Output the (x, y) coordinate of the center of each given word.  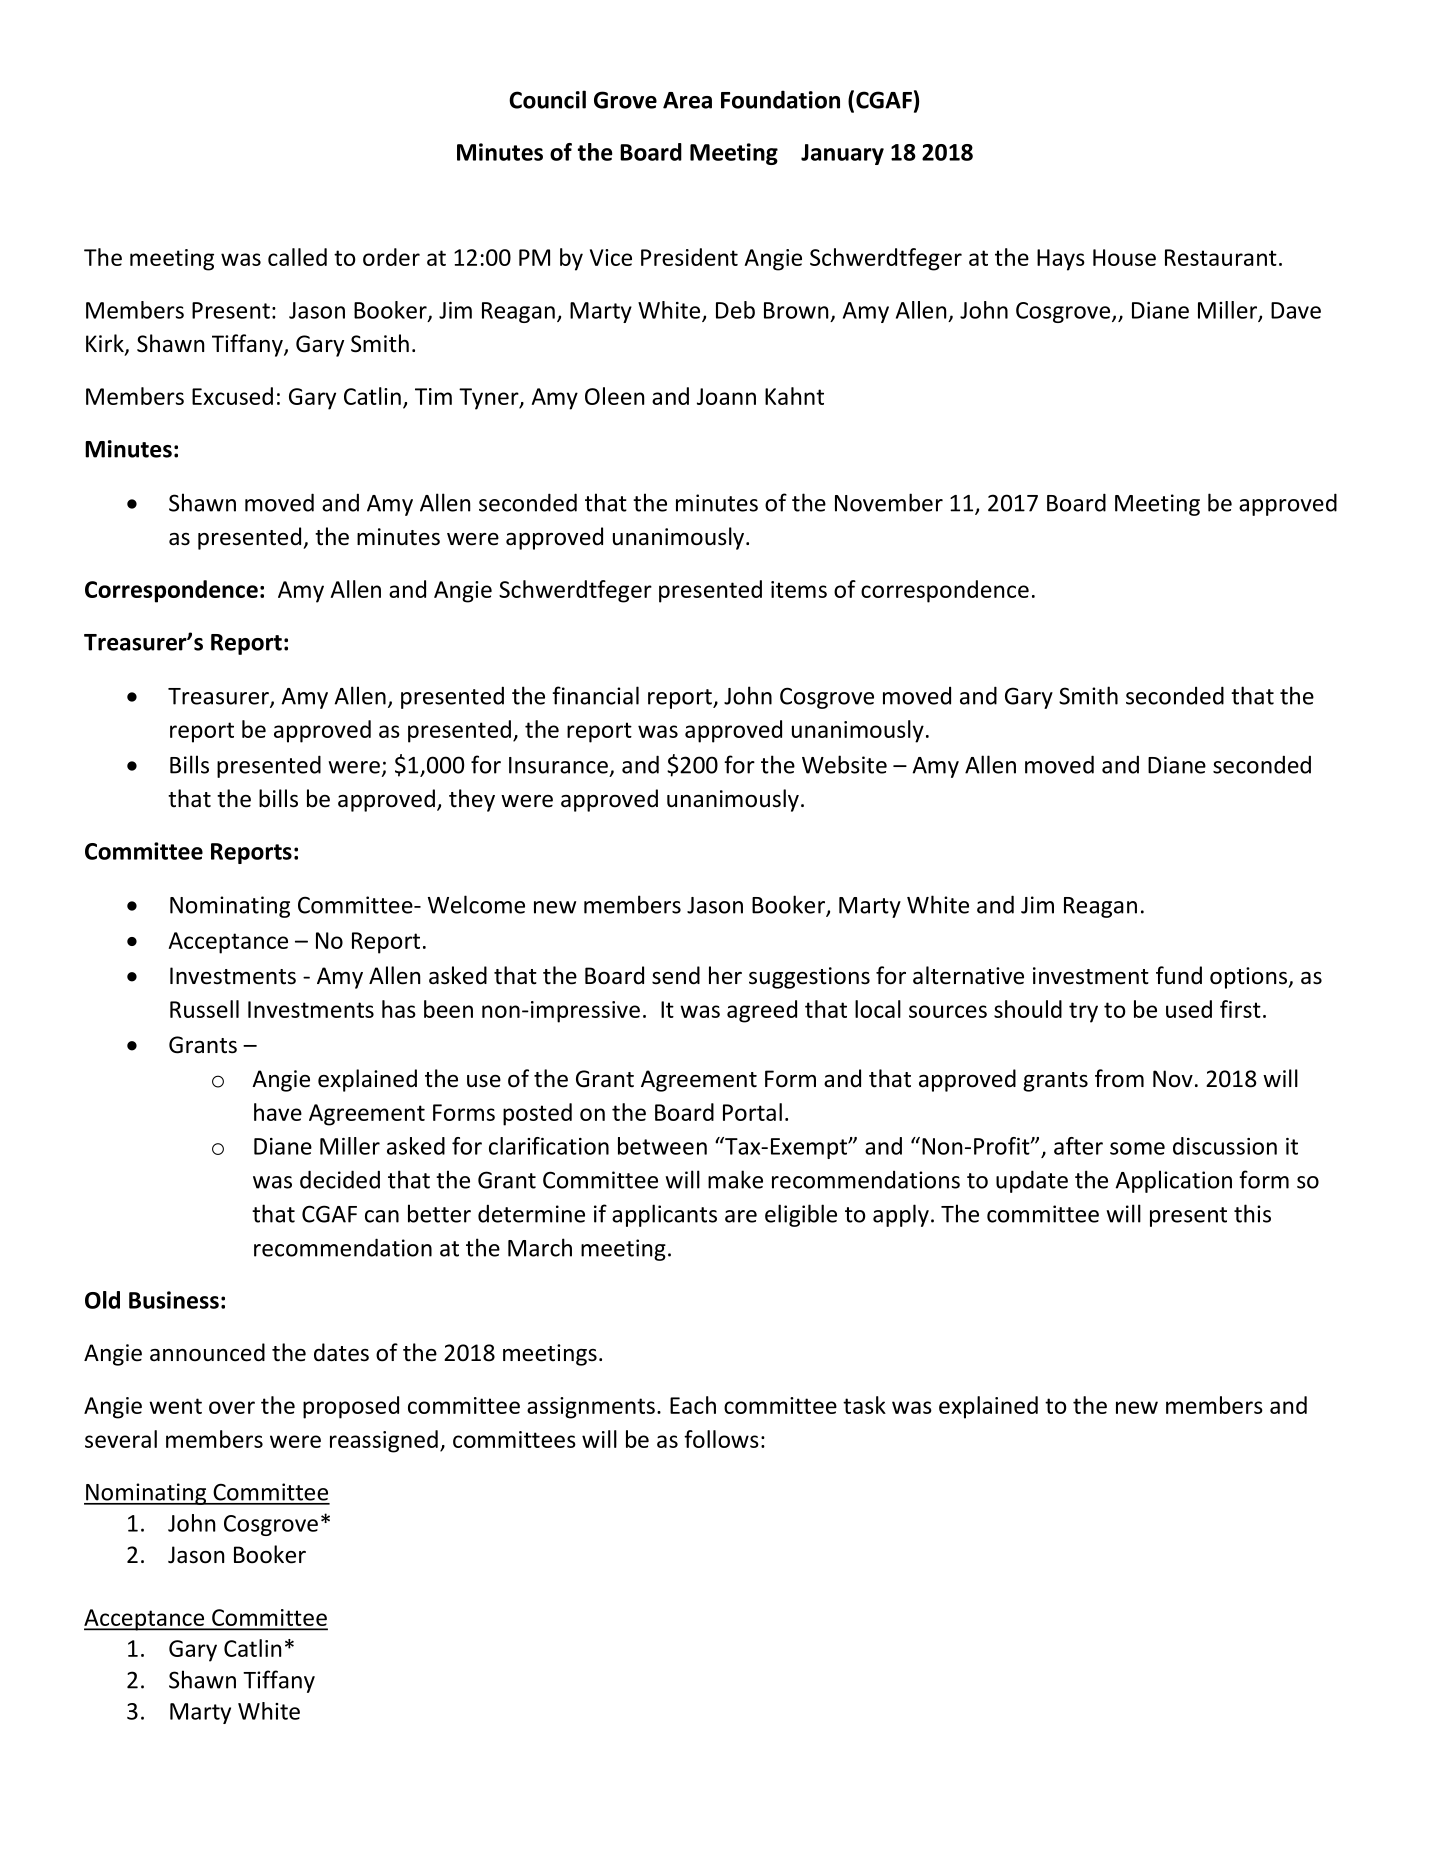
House (1124, 257)
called (297, 257)
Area (687, 100)
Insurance (558, 765)
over (232, 1407)
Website (844, 764)
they (472, 800)
